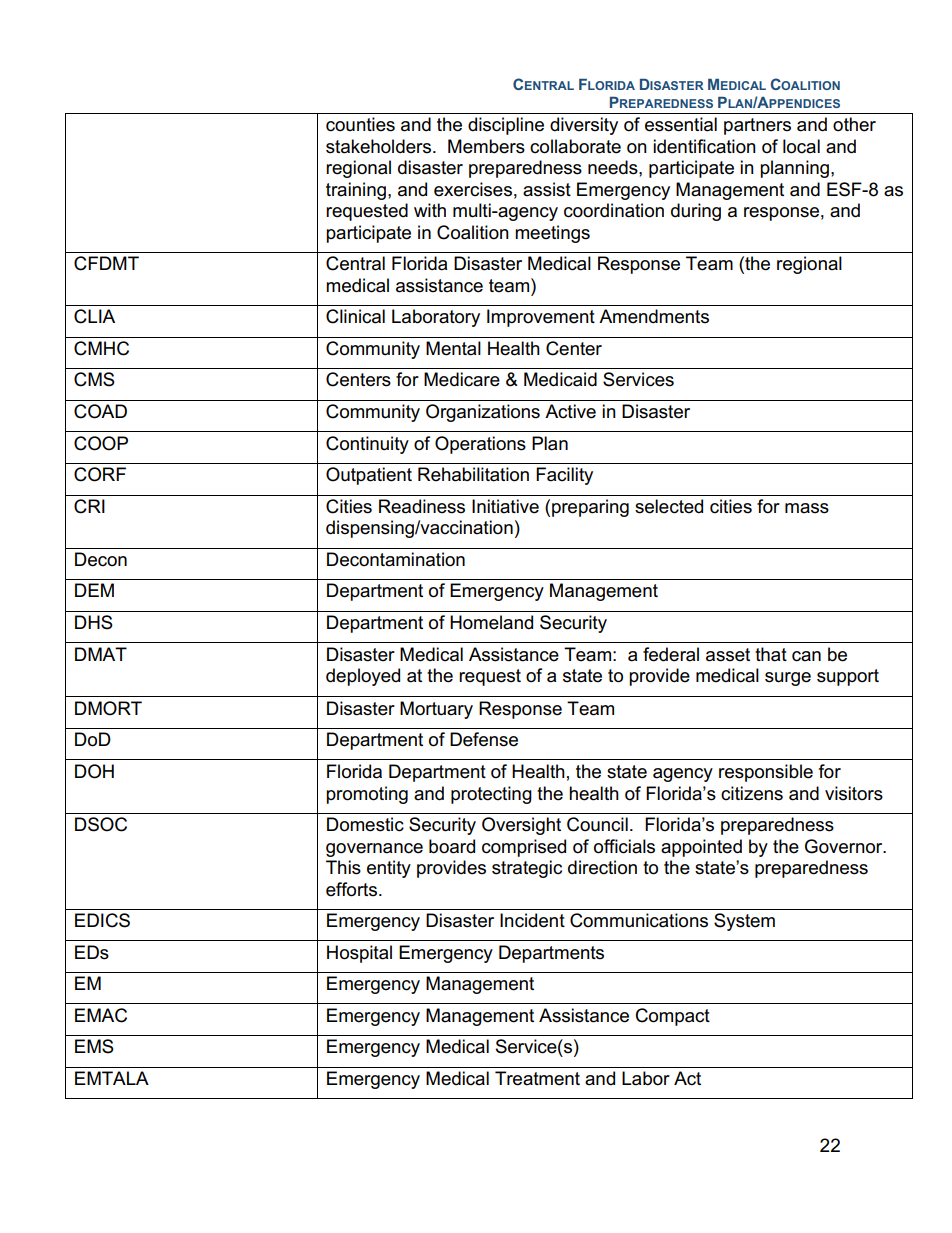 The image size is (952, 1233). What do you see at coordinates (486, 146) in the document?
I see `Members` at bounding box center [486, 146].
